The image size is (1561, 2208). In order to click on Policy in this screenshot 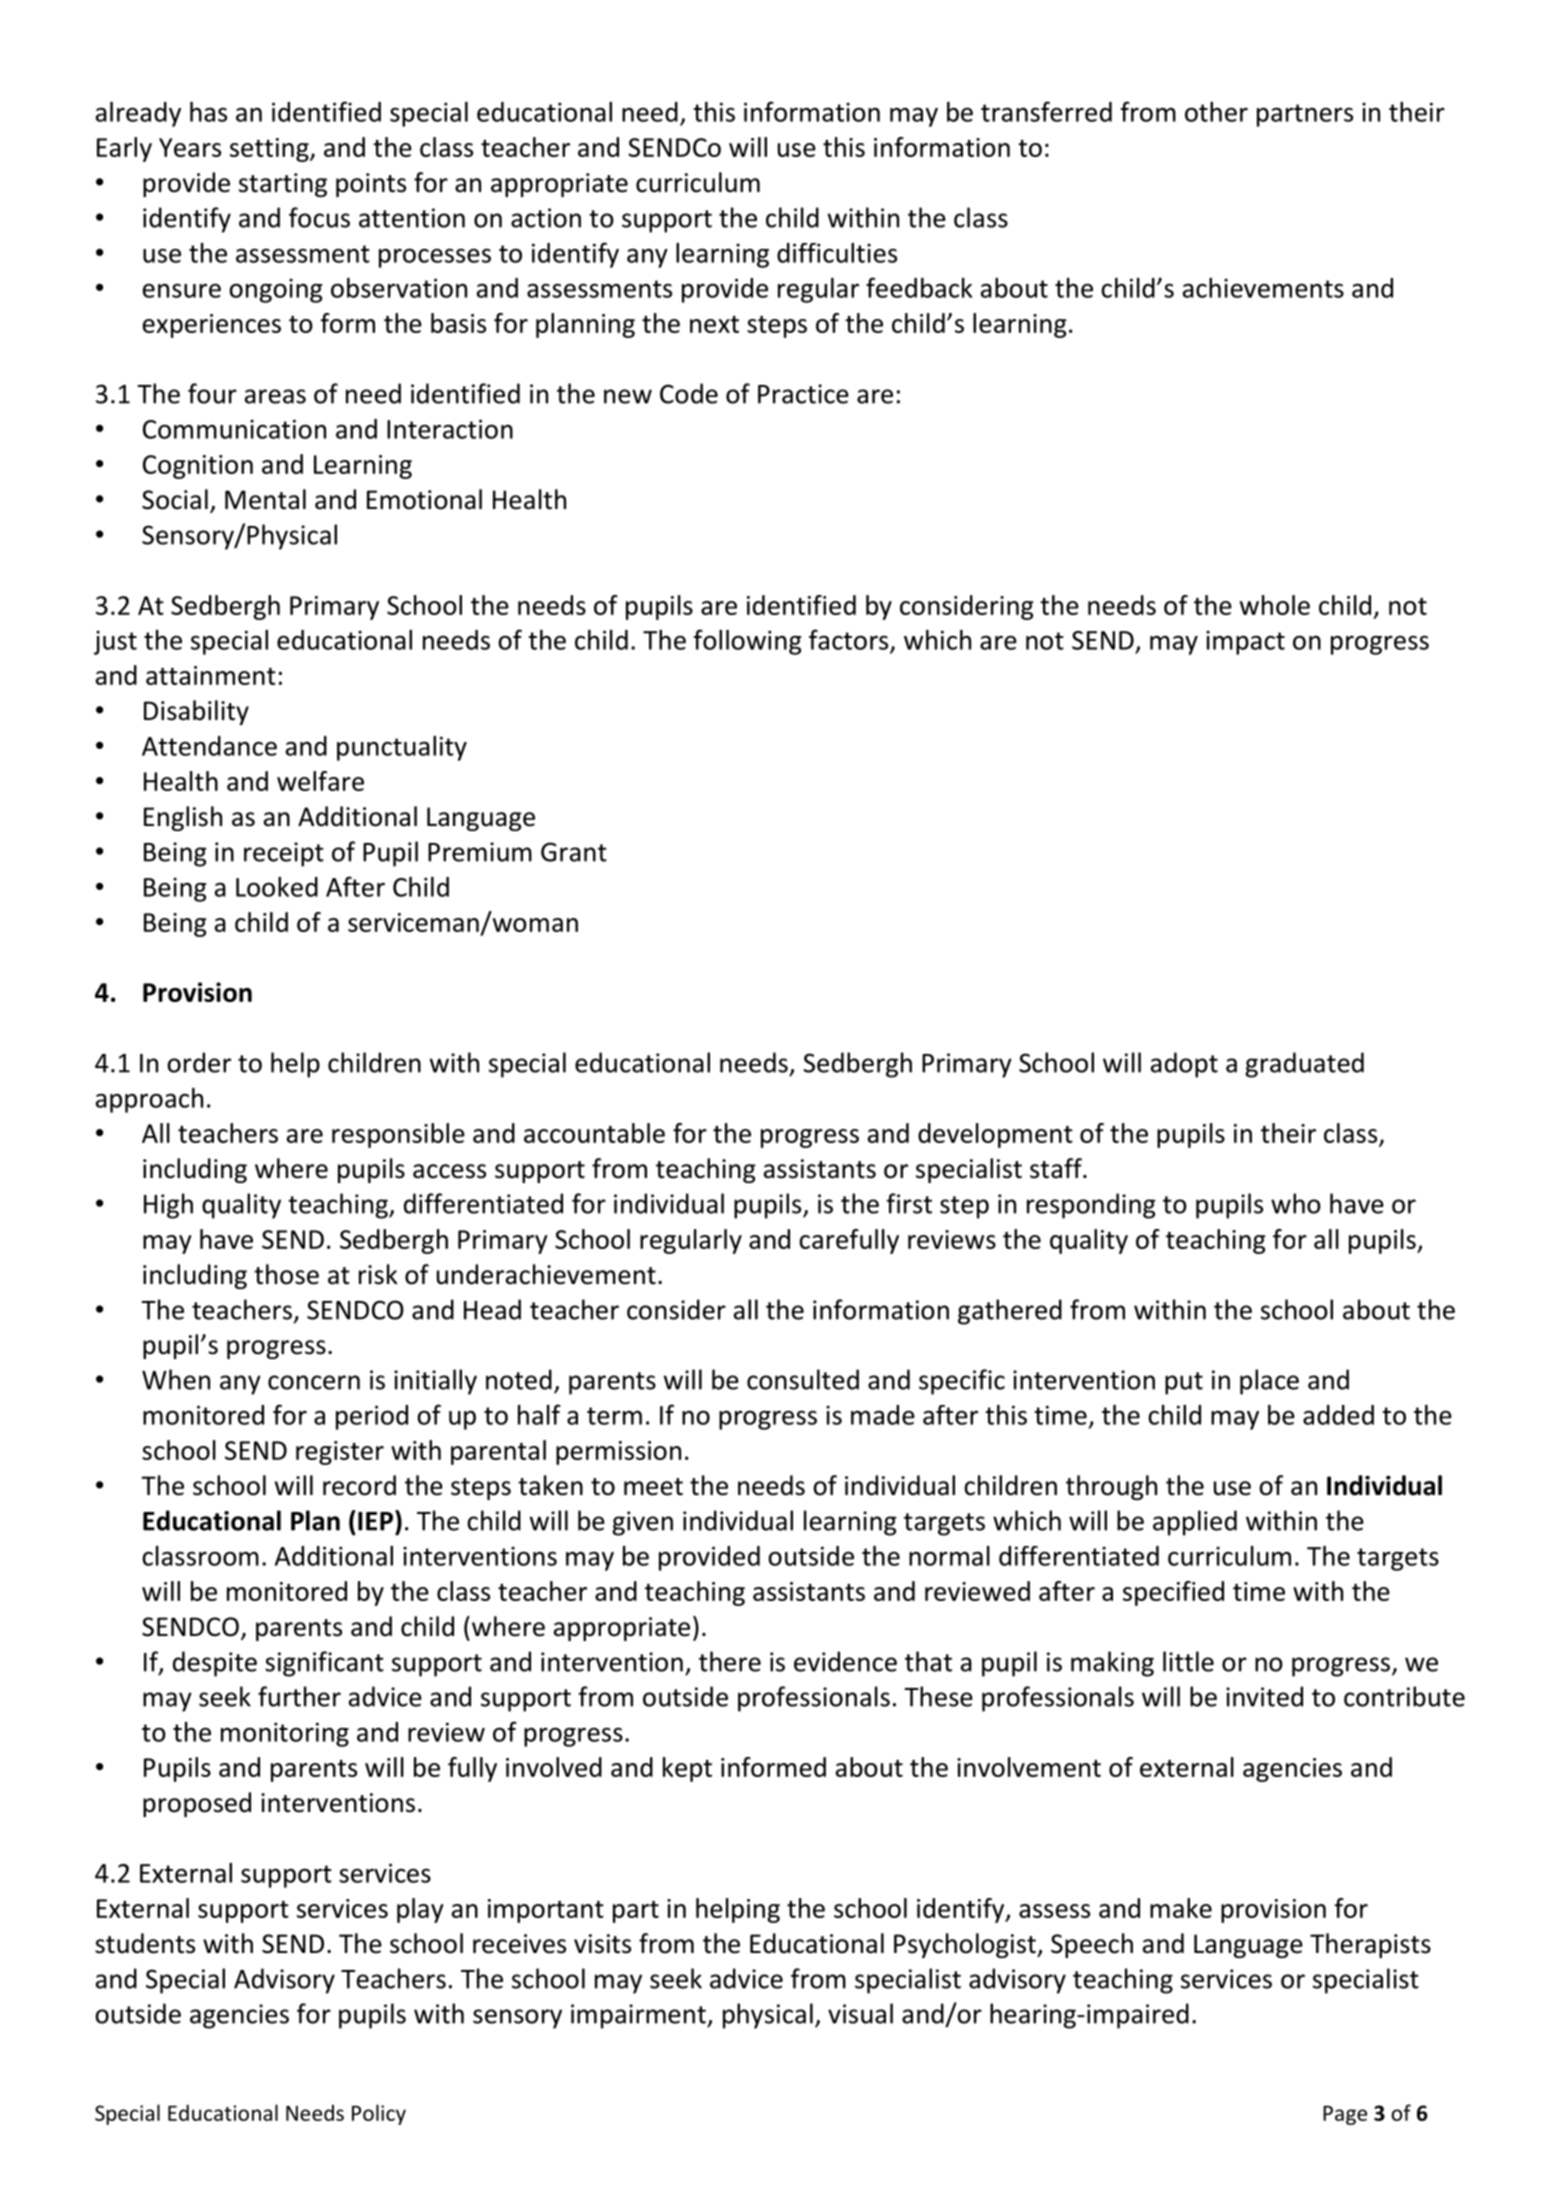, I will do `click(379, 2114)`.
